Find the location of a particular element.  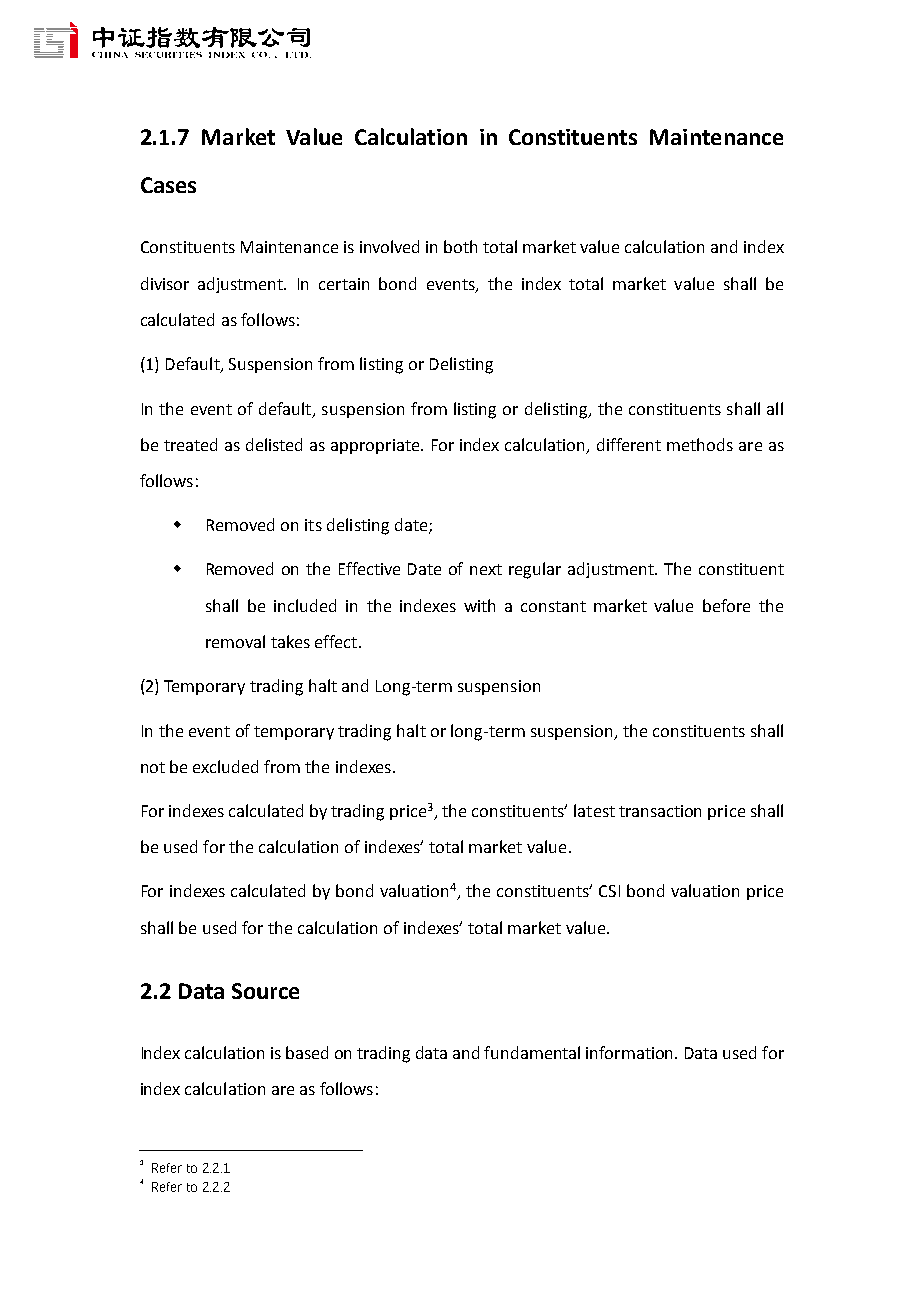

Cases is located at coordinates (168, 185).
